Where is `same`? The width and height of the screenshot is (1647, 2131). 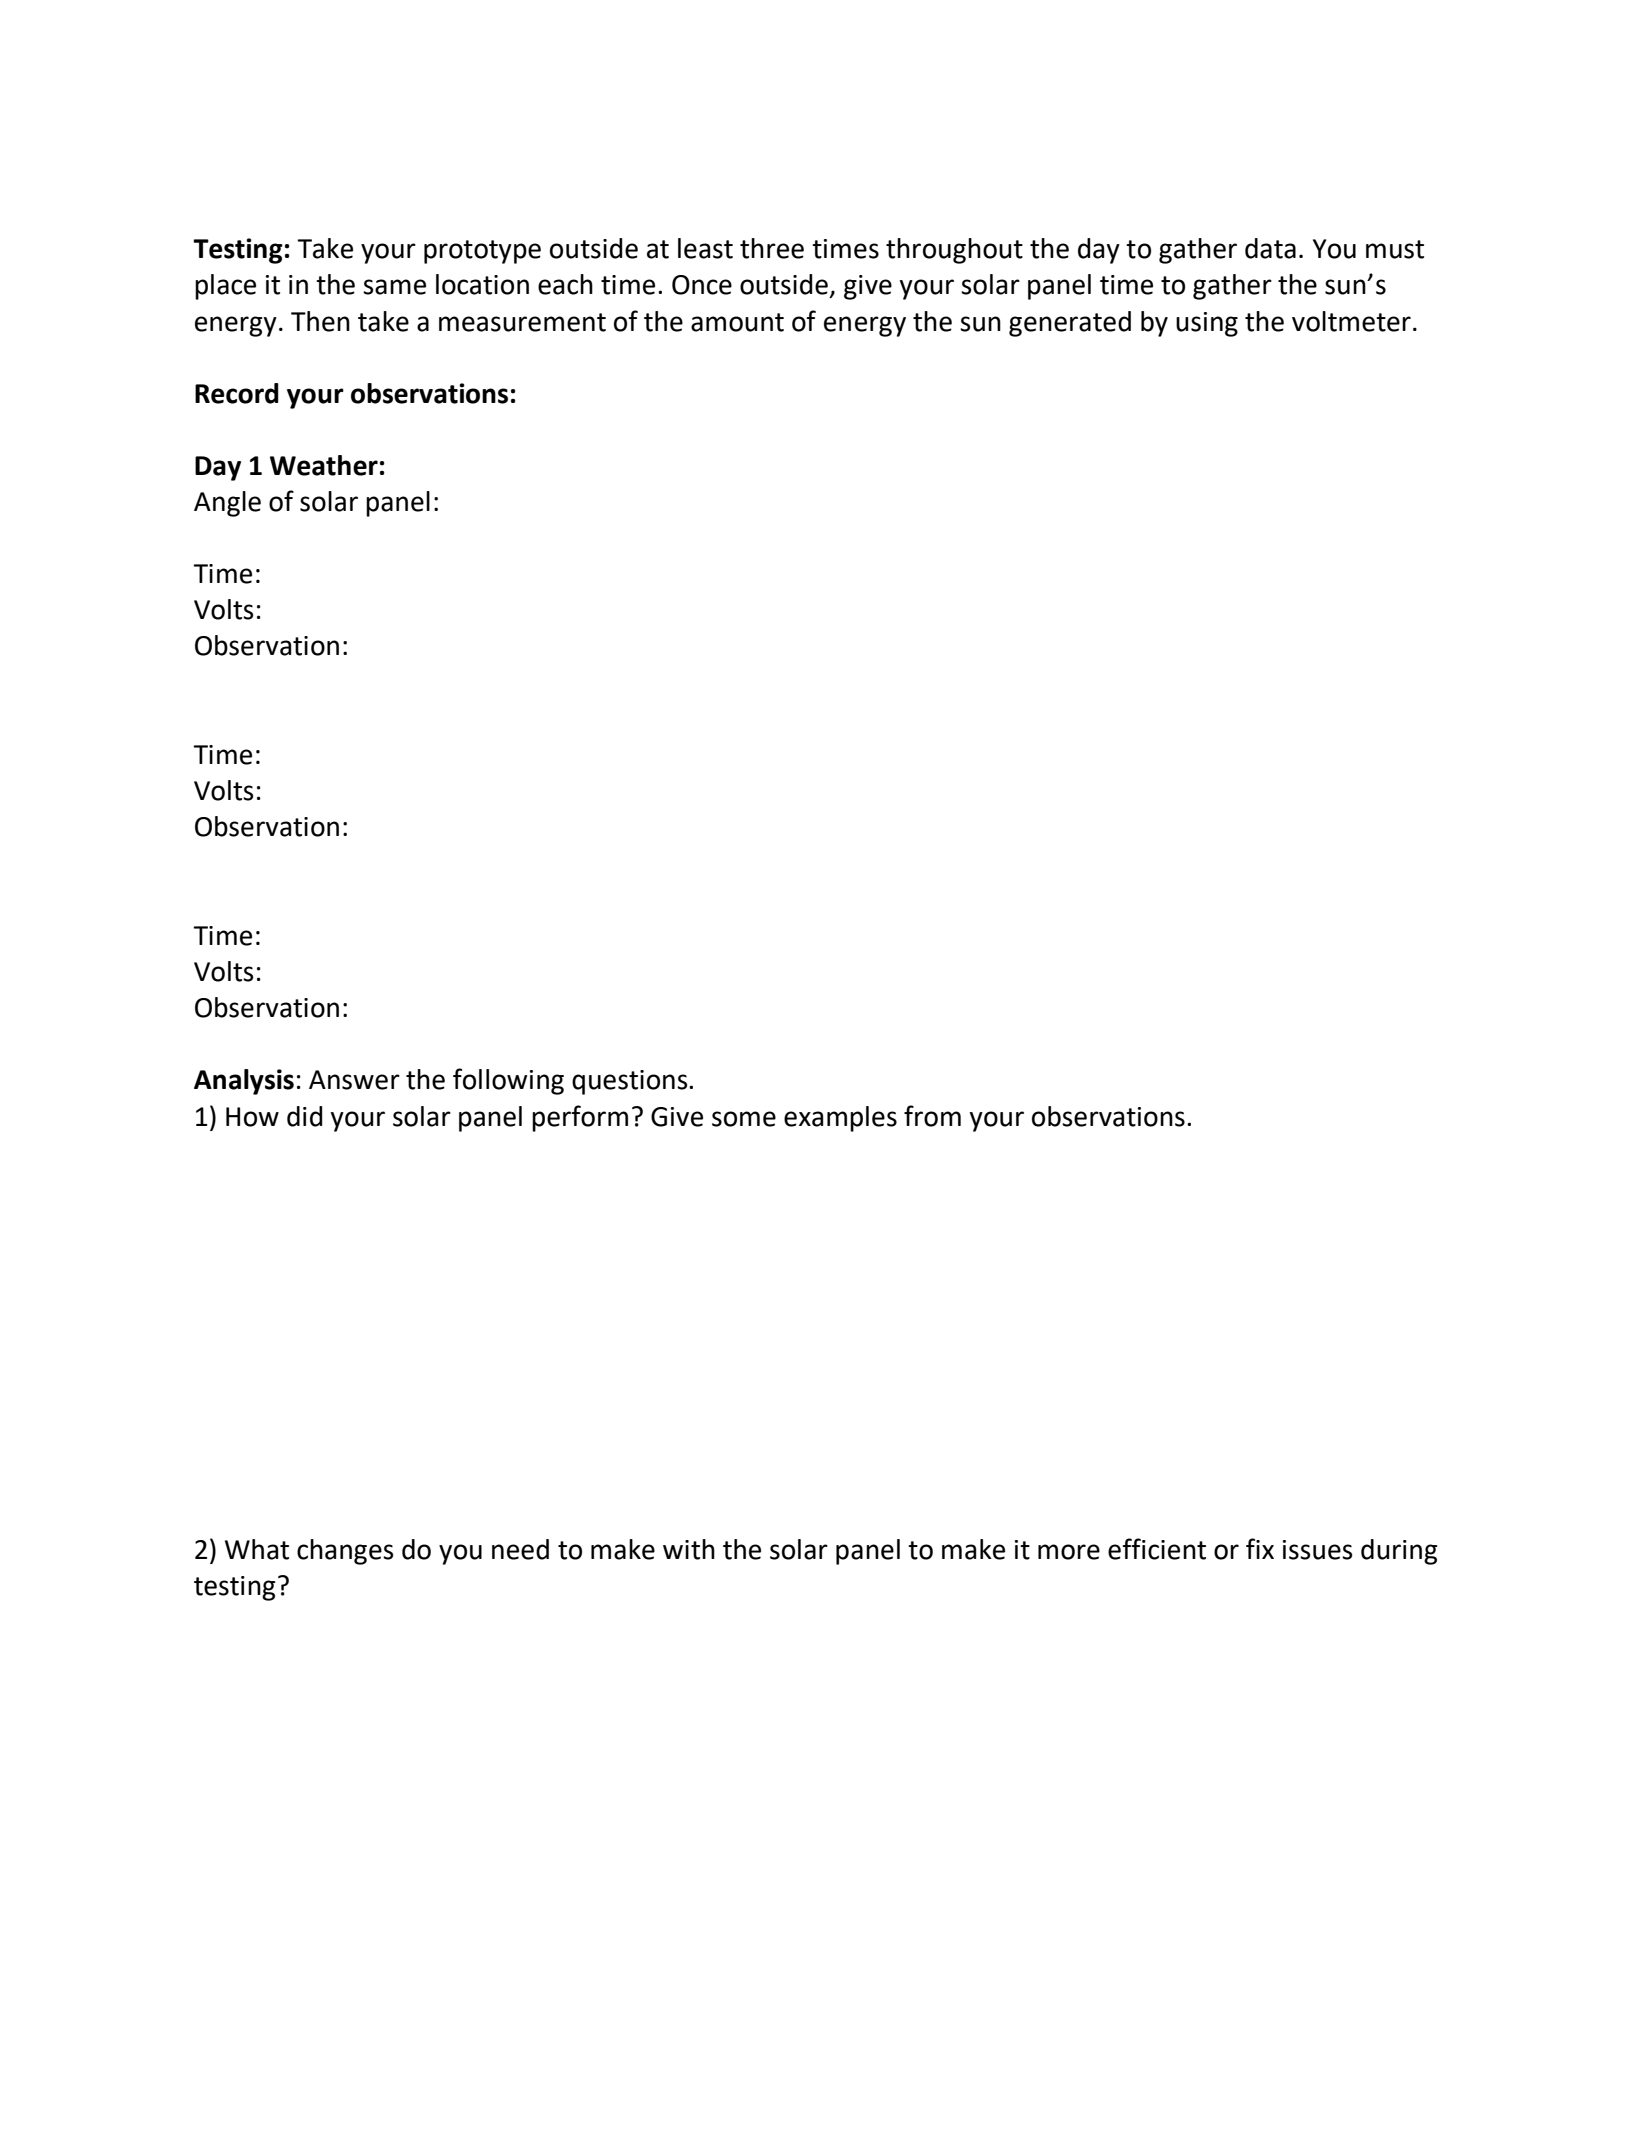 same is located at coordinates (394, 287).
